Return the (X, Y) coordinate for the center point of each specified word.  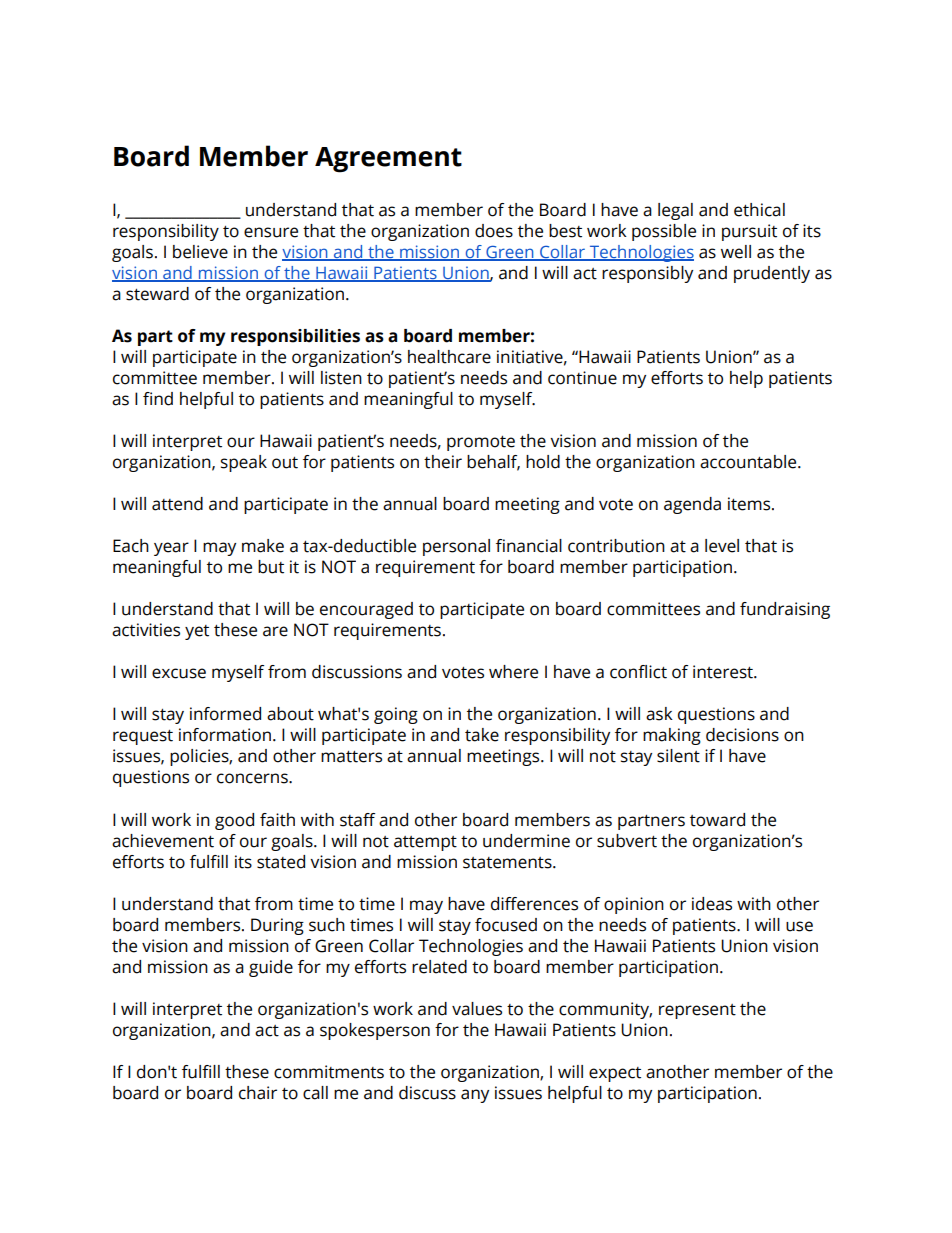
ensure (271, 232)
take (482, 735)
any (475, 1096)
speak (244, 463)
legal (675, 211)
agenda (692, 505)
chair (258, 1093)
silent (678, 756)
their (443, 462)
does (494, 231)
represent (697, 1011)
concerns (253, 778)
